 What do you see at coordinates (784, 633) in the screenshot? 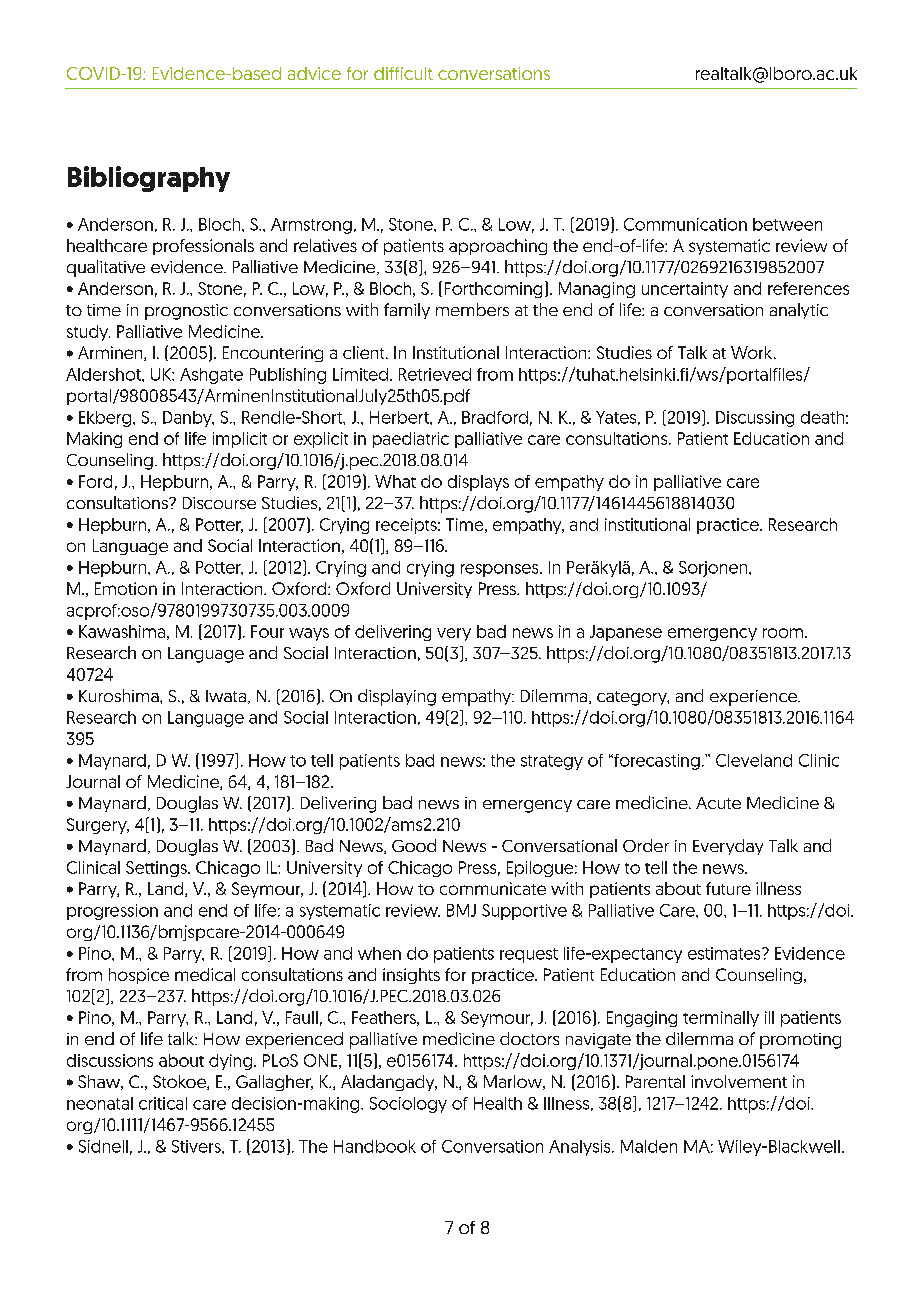
I see `room` at bounding box center [784, 633].
